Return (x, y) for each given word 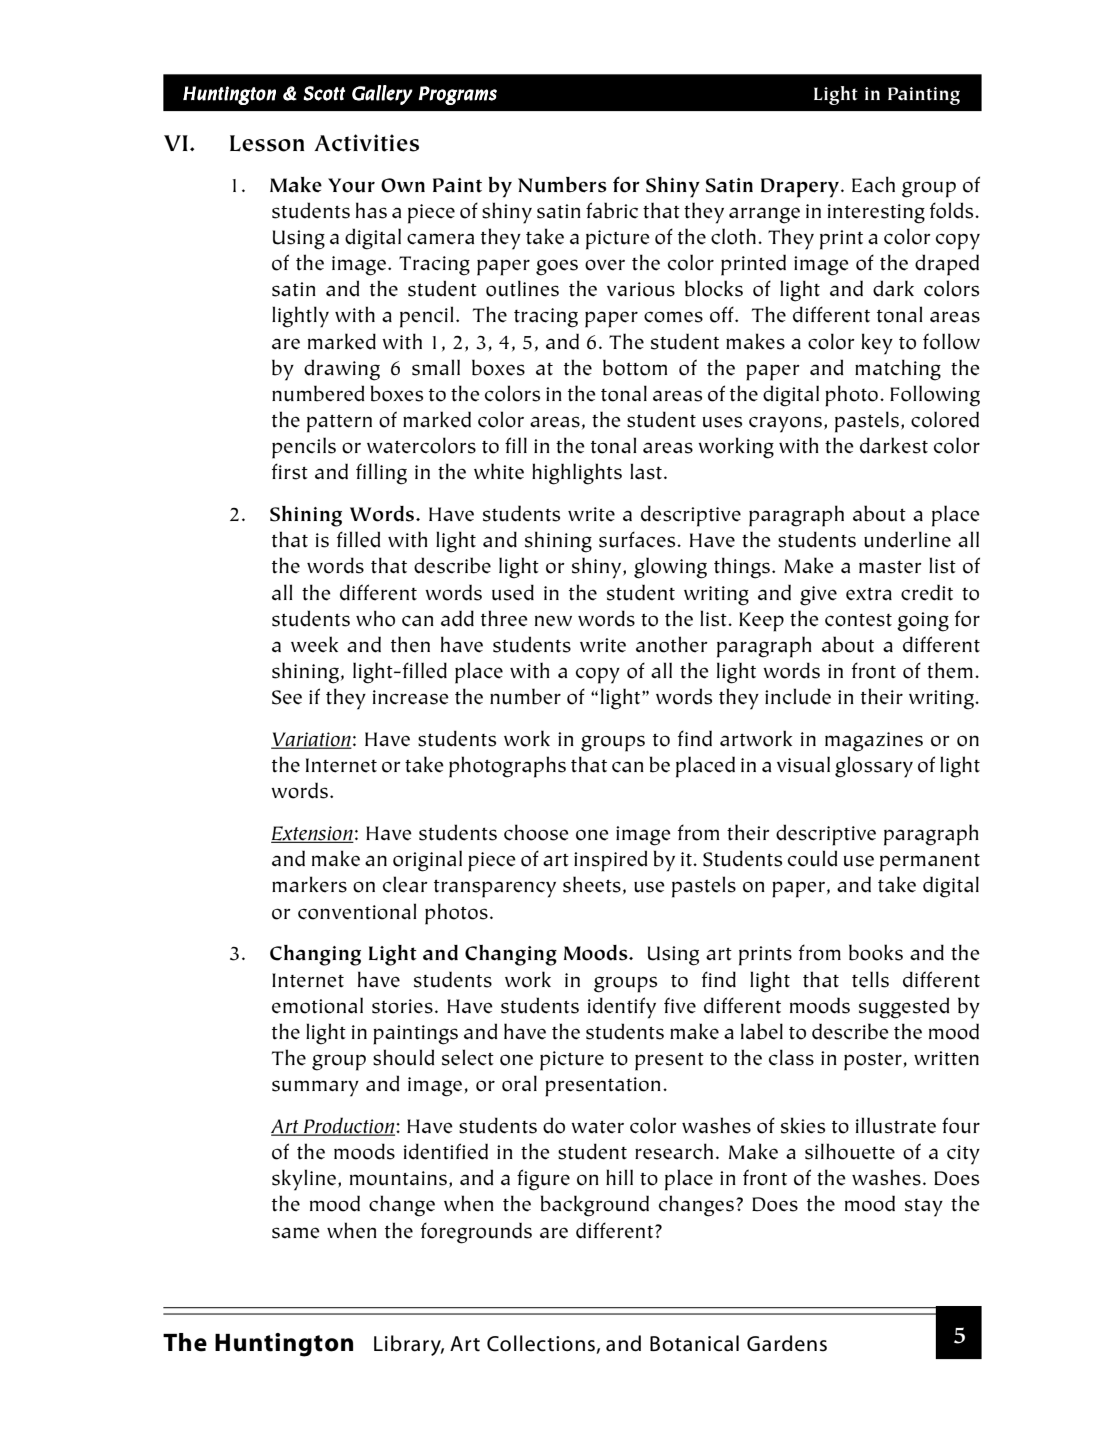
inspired (611, 861)
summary (315, 1088)
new (553, 621)
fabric (612, 210)
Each (873, 184)
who (375, 618)
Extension (312, 834)
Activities (366, 143)
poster (874, 1062)
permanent (930, 863)
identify (622, 1008)
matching (898, 370)
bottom (635, 367)
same (296, 1233)
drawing (342, 370)
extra (869, 594)
